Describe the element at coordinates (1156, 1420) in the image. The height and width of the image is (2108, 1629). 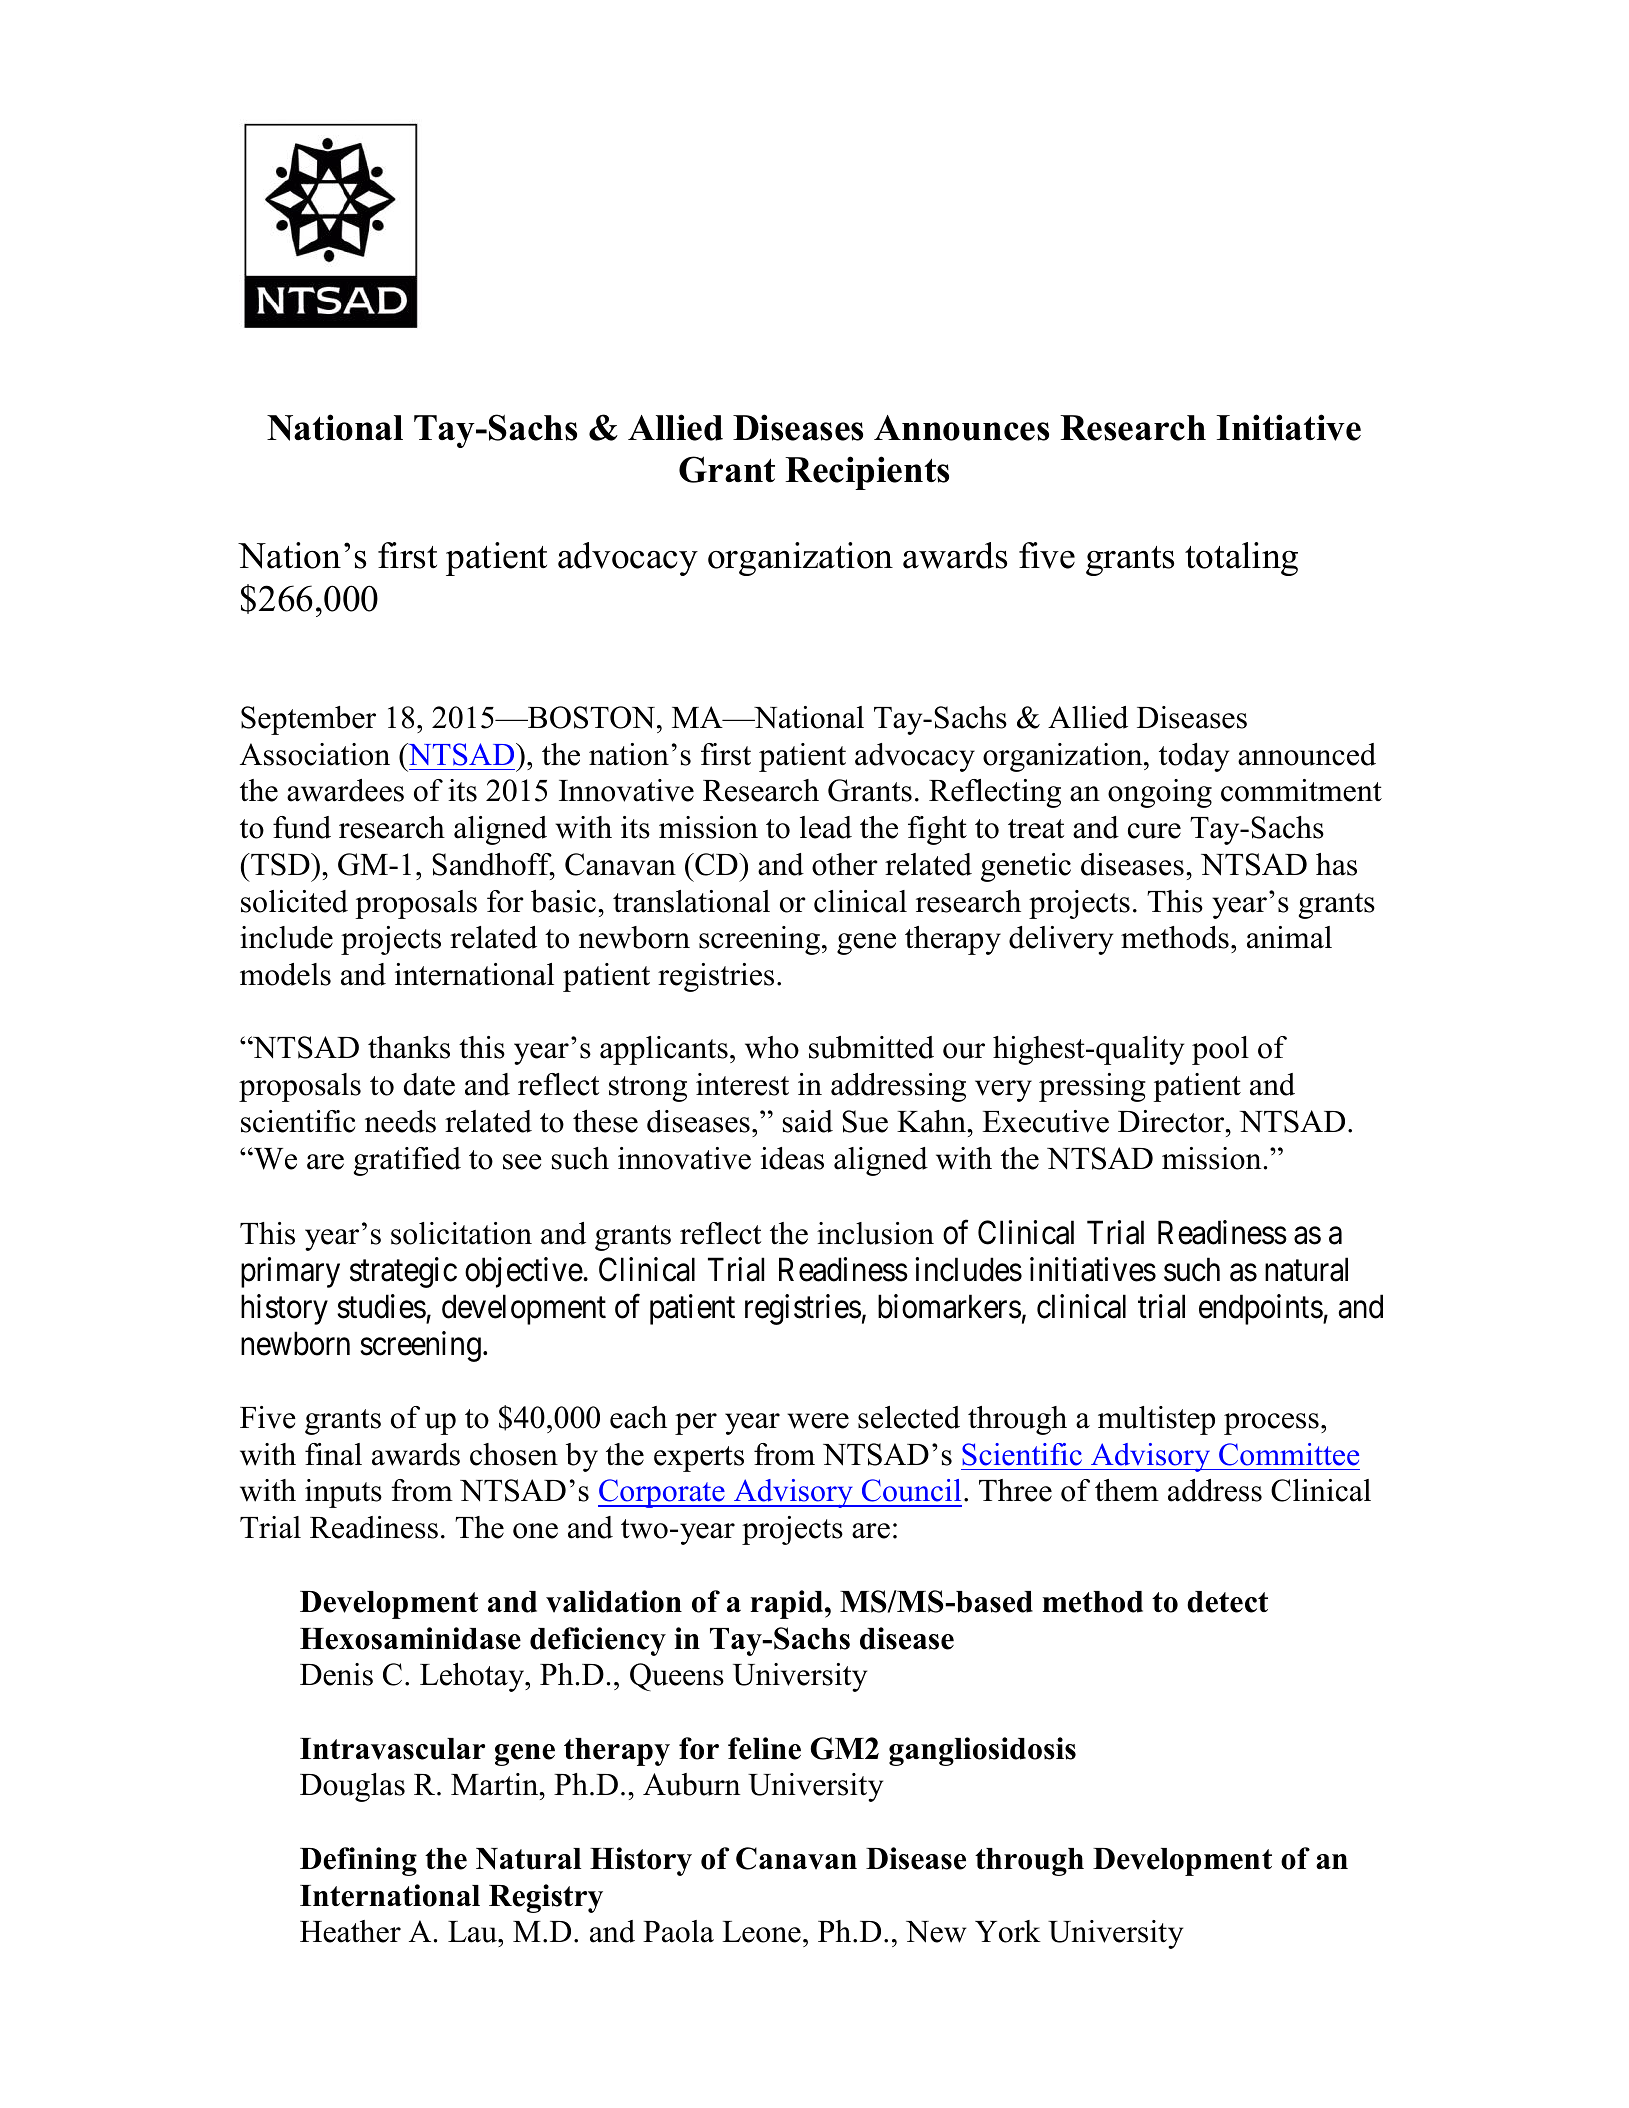
I see `multistep` at that location.
